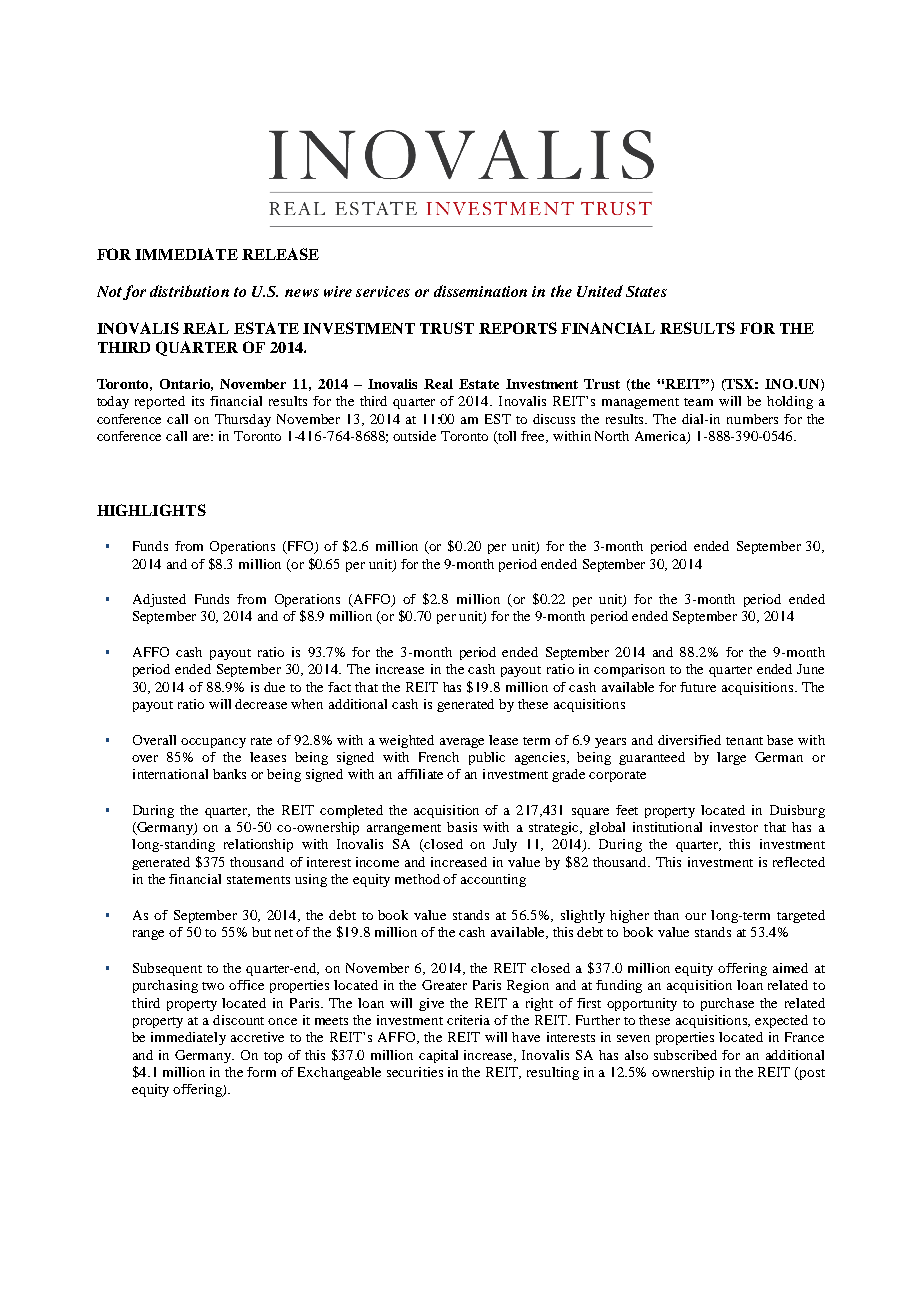 The image size is (924, 1308). Describe the element at coordinates (698, 687) in the document. I see `future` at that location.
